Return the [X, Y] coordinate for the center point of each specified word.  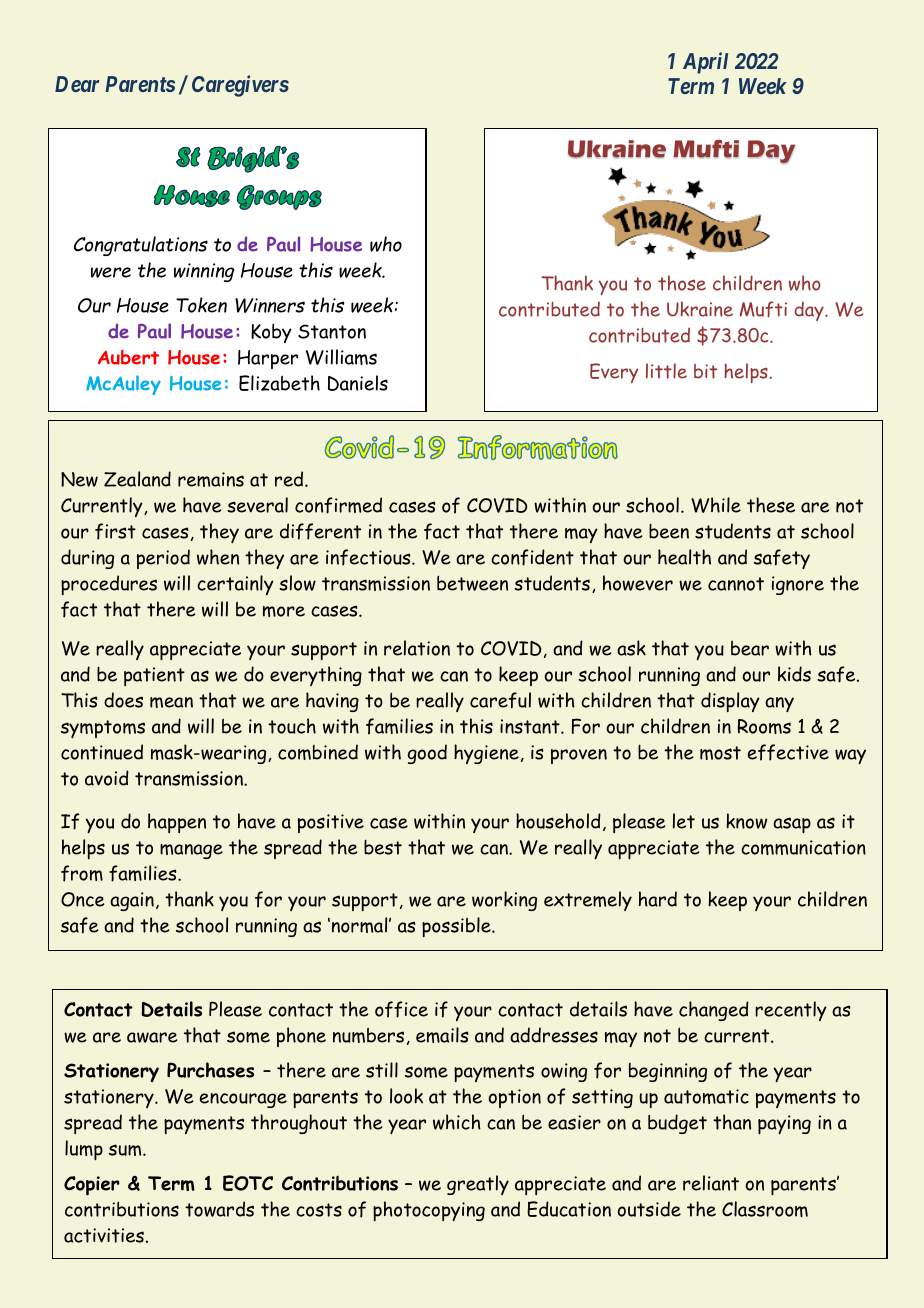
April [705, 63]
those [682, 283]
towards [219, 1209]
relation [417, 648]
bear [750, 648]
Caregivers [240, 86]
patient [154, 676]
